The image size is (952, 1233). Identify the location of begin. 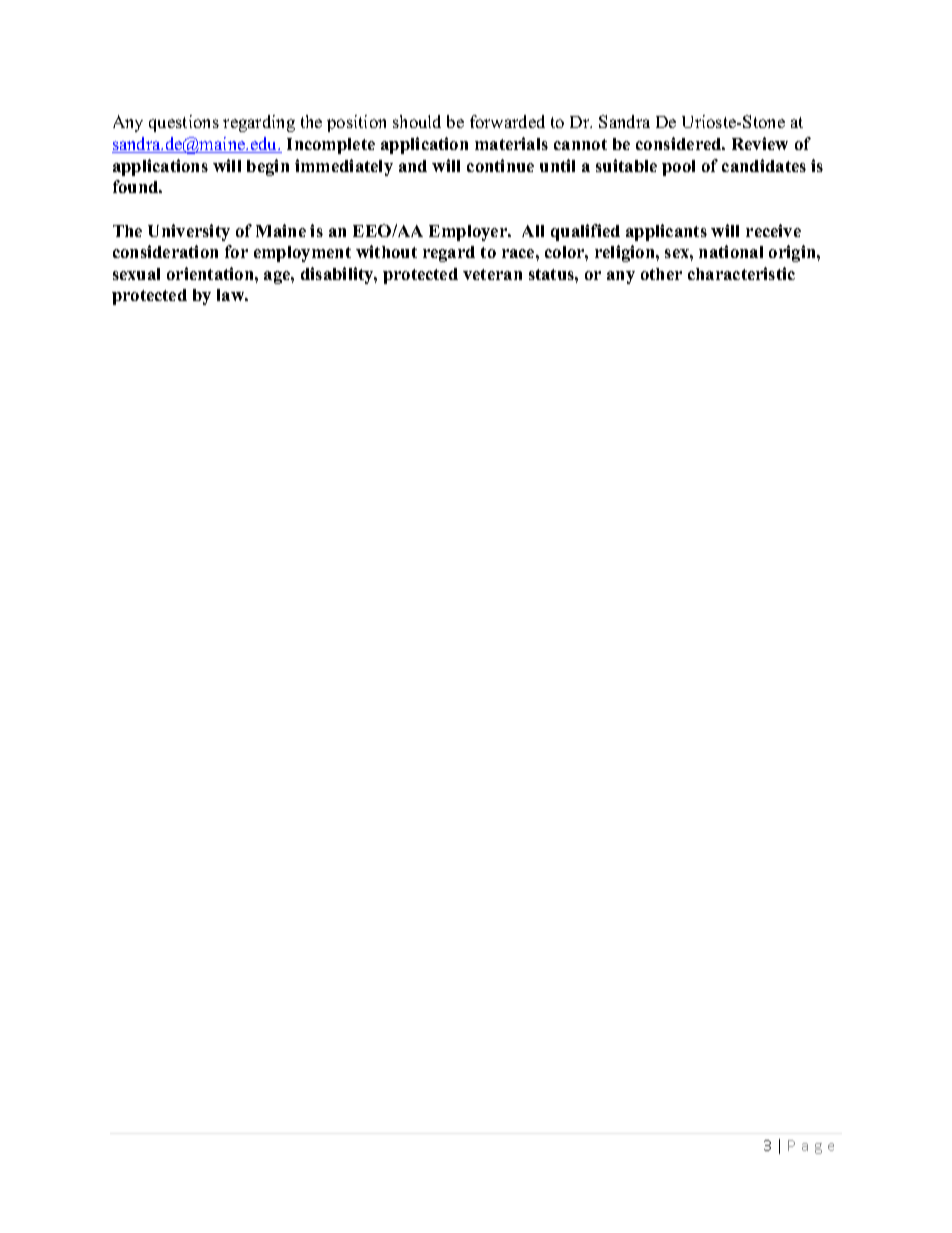
(268, 167).
